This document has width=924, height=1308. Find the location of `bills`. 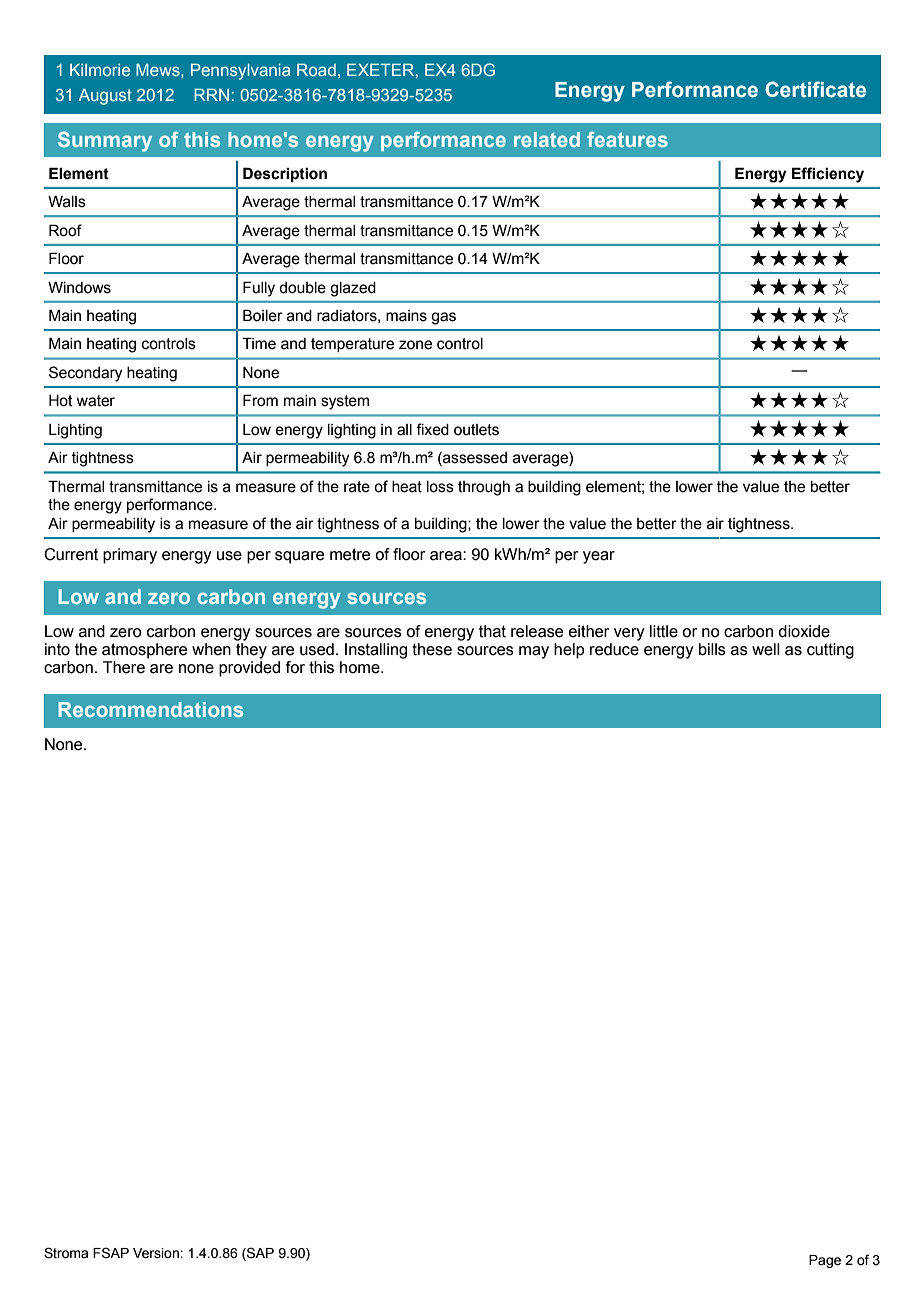

bills is located at coordinates (712, 649).
